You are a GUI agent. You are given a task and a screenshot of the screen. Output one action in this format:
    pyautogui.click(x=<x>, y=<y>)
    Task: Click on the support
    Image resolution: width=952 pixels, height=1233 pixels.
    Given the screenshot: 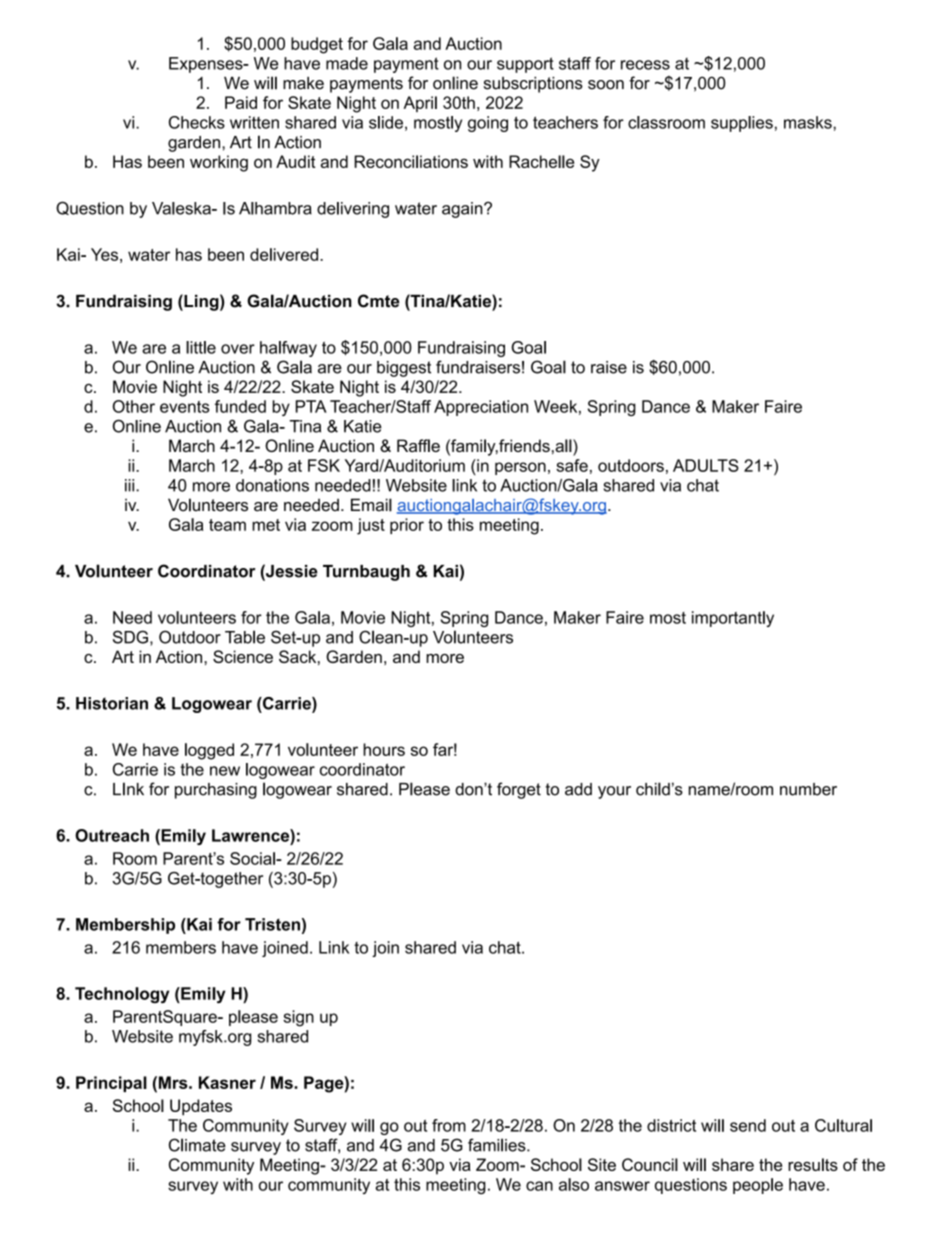 What is the action you would take?
    pyautogui.click(x=525, y=65)
